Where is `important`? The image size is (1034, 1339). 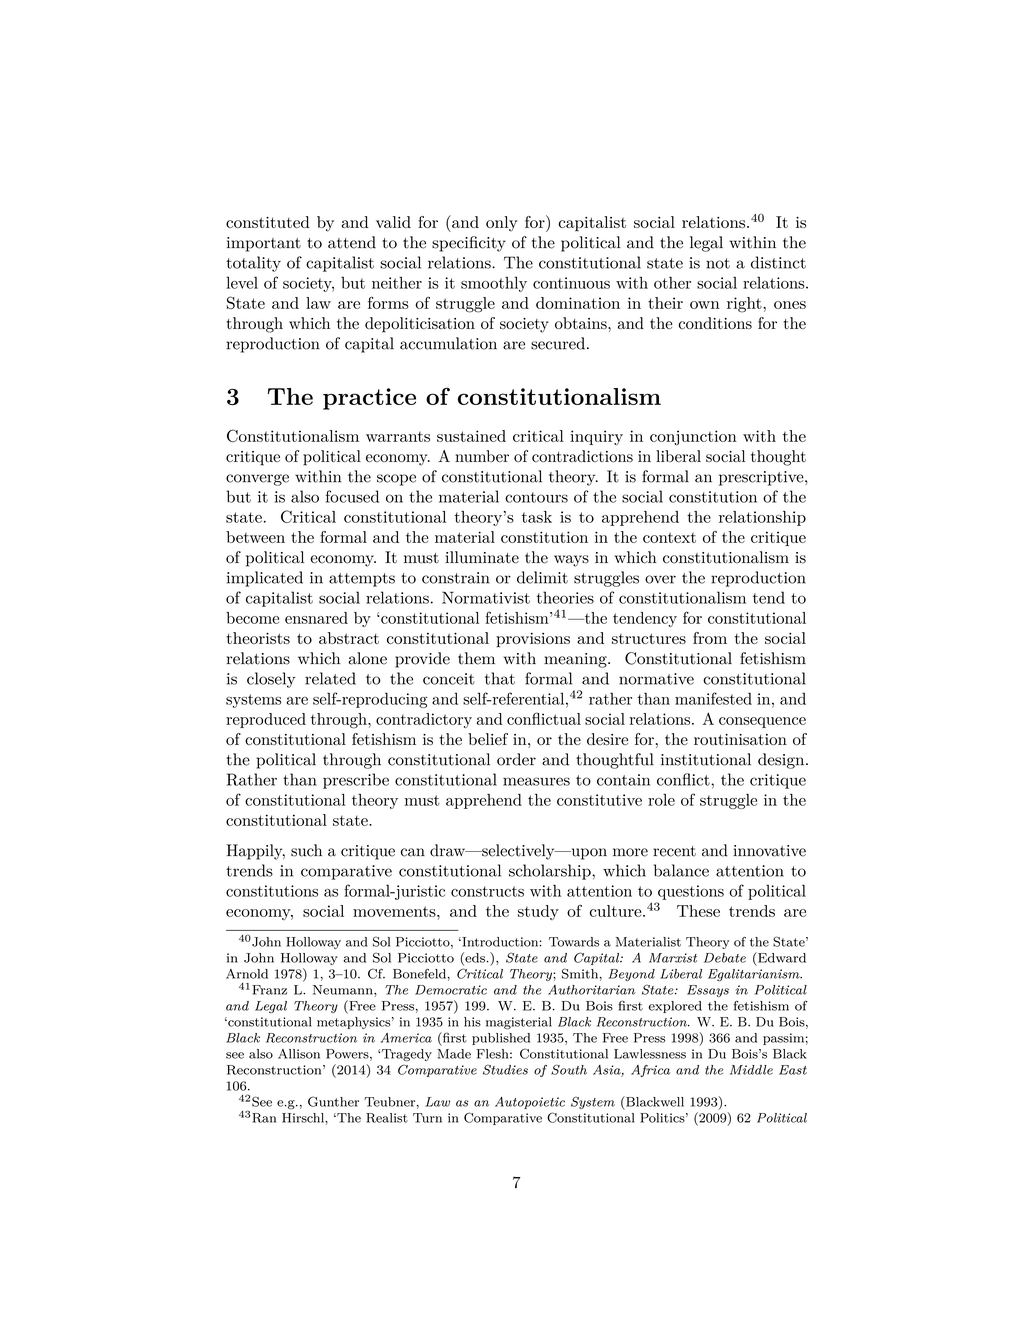 important is located at coordinates (264, 244).
